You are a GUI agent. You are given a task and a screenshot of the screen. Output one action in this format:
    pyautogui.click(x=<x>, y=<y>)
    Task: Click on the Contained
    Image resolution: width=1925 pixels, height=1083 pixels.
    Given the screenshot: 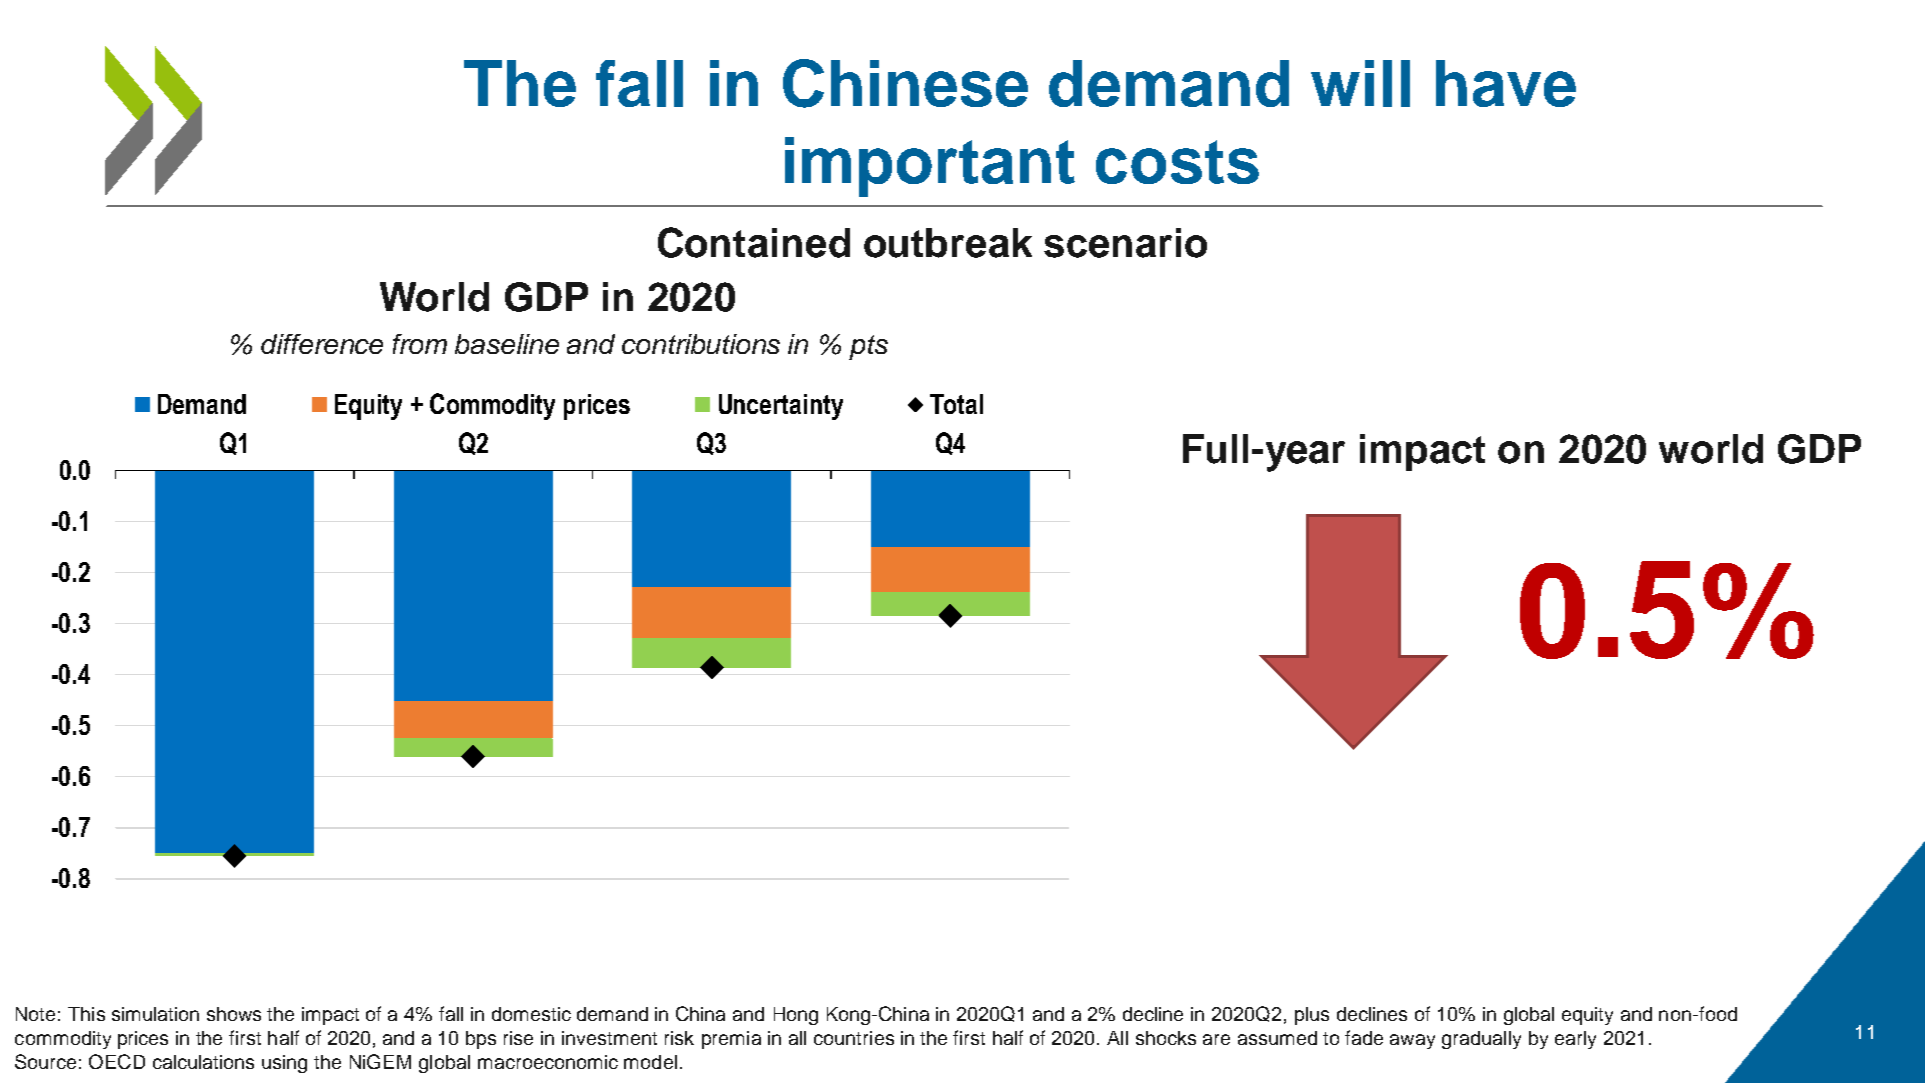 What is the action you would take?
    pyautogui.click(x=754, y=242)
